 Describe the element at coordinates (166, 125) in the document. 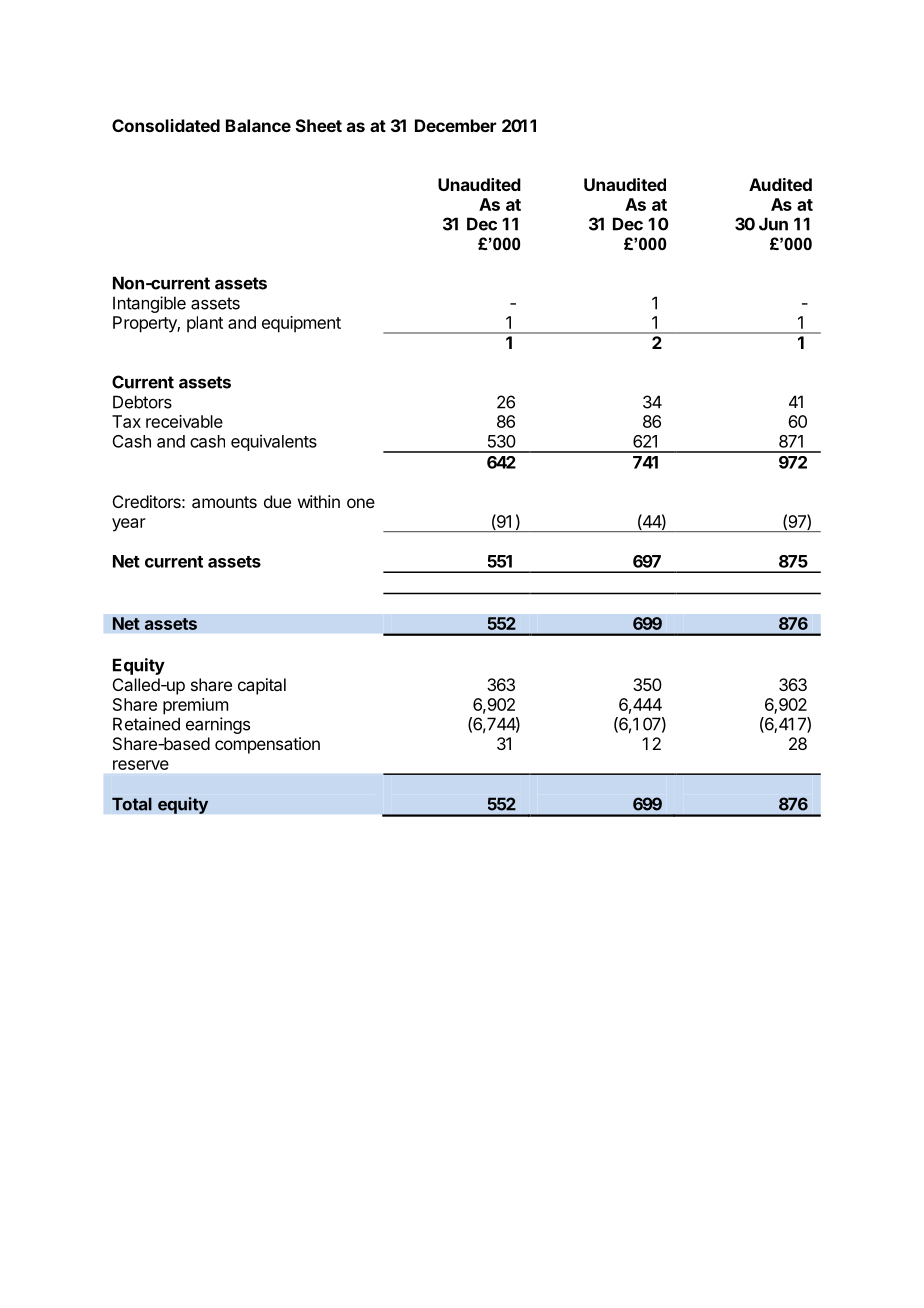

I see `Consolidated` at that location.
